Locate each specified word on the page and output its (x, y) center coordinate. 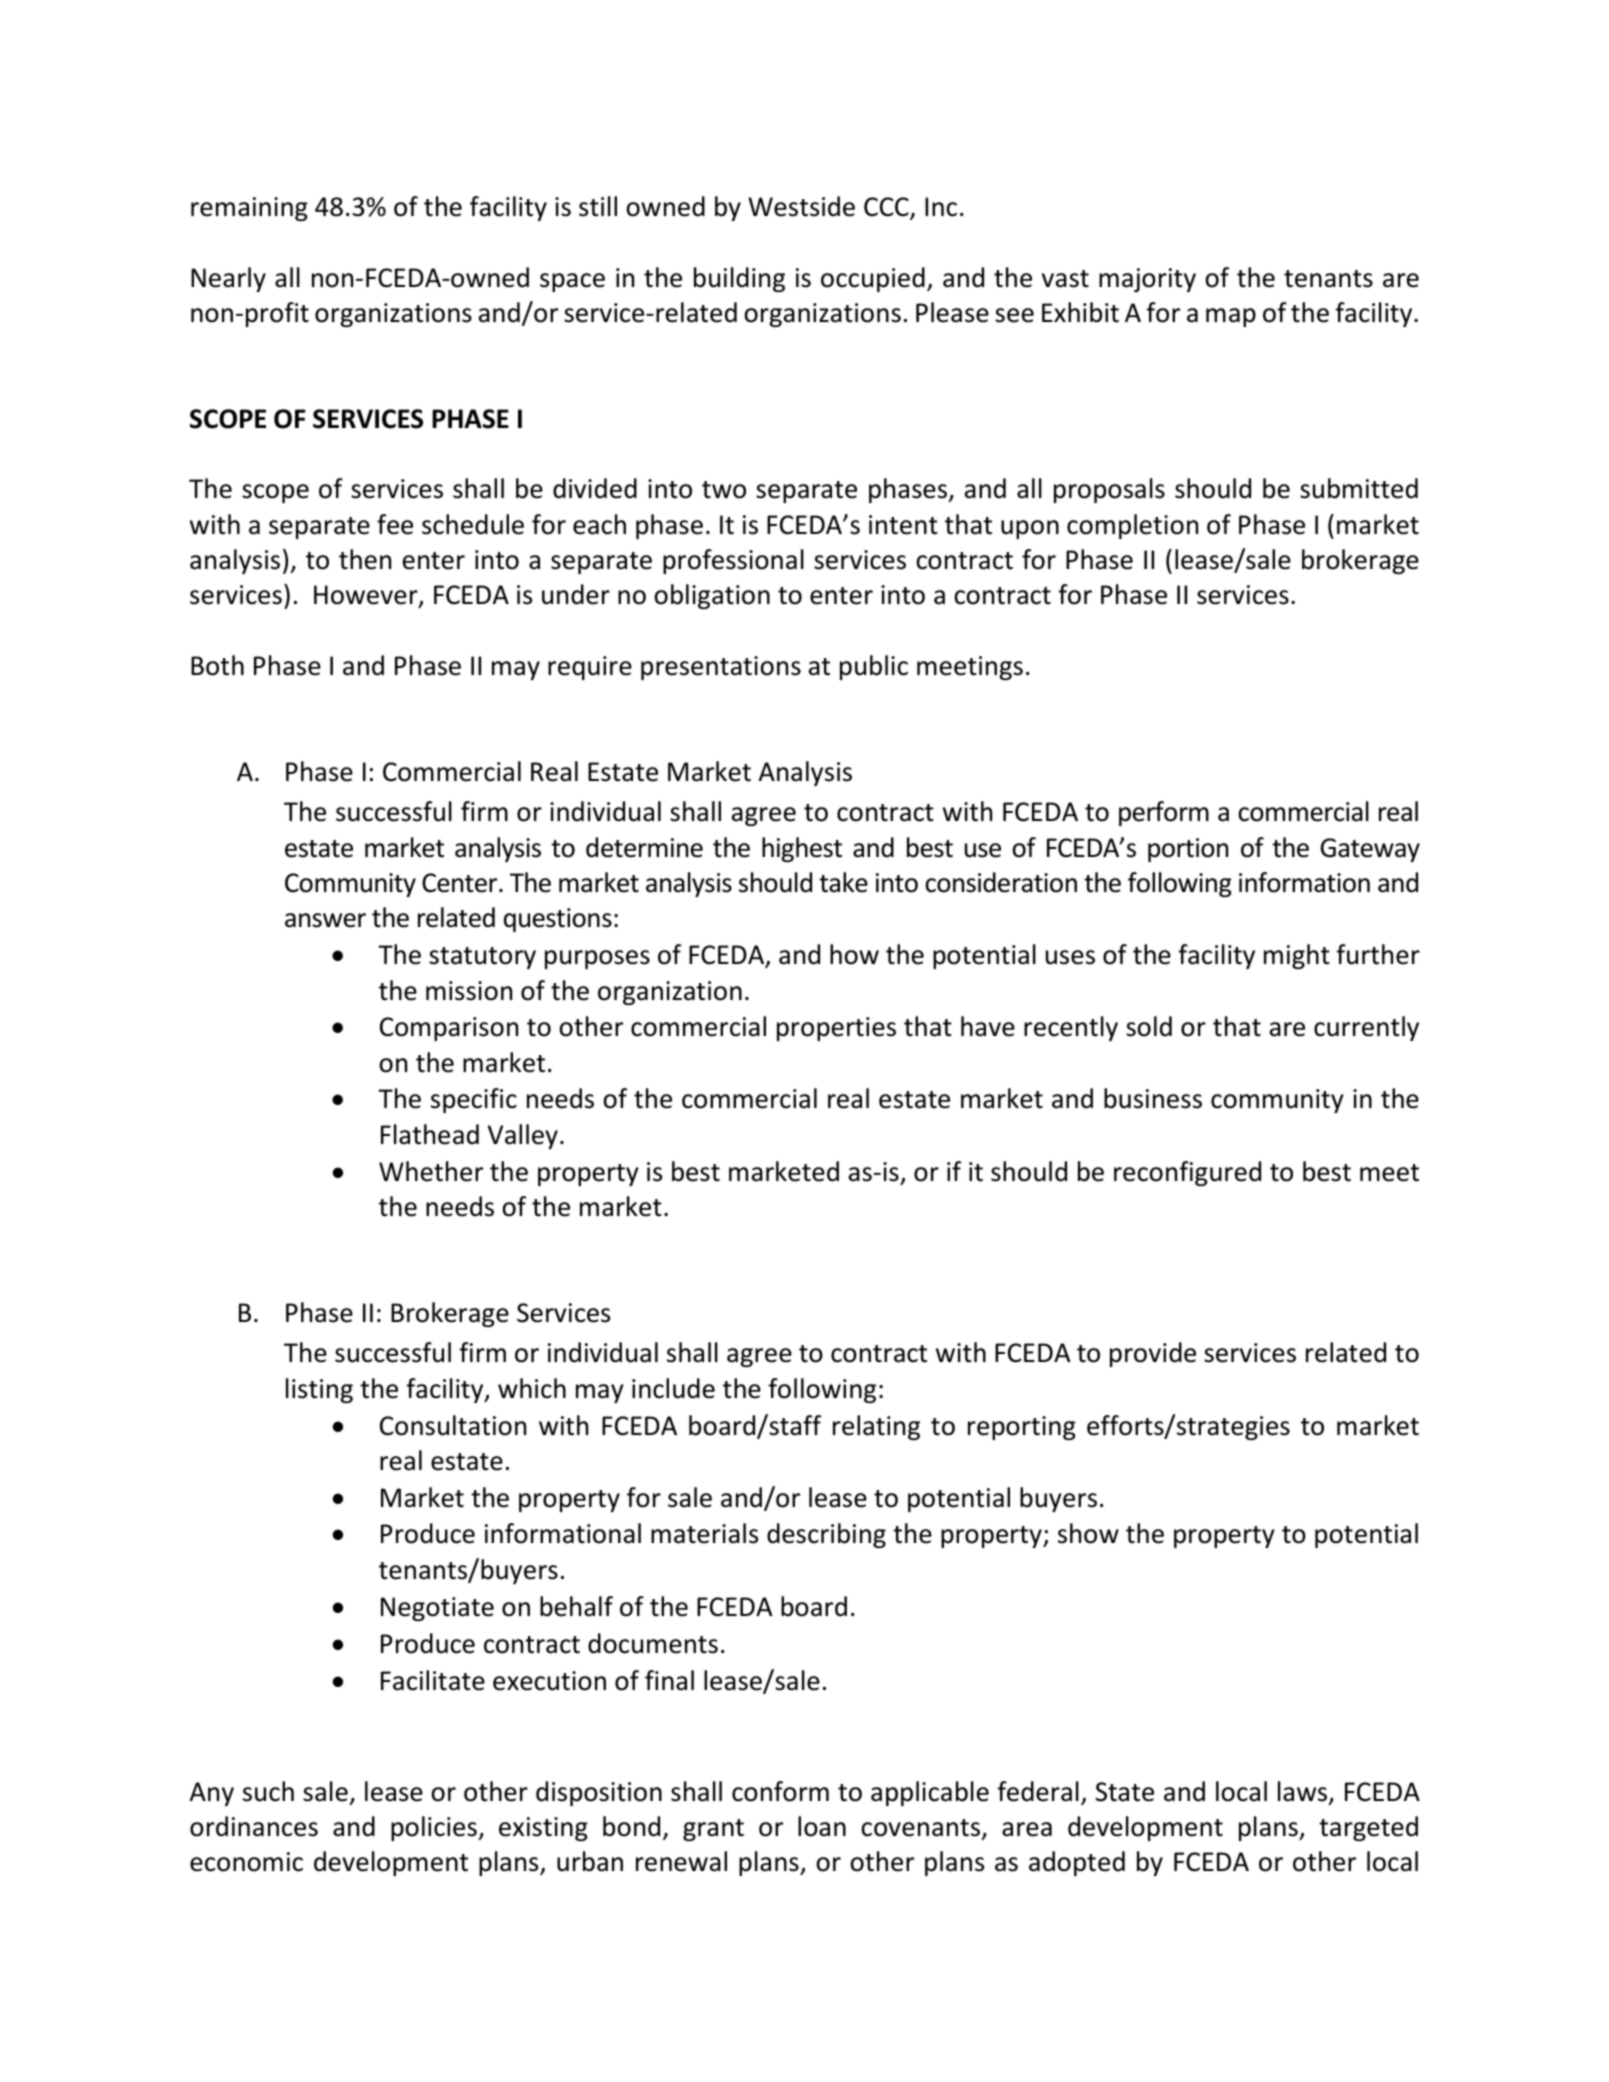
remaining (249, 209)
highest (802, 849)
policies (435, 1828)
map (1231, 317)
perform (1164, 813)
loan (822, 1826)
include (673, 1388)
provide (1153, 1354)
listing (319, 1390)
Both (217, 665)
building (739, 279)
